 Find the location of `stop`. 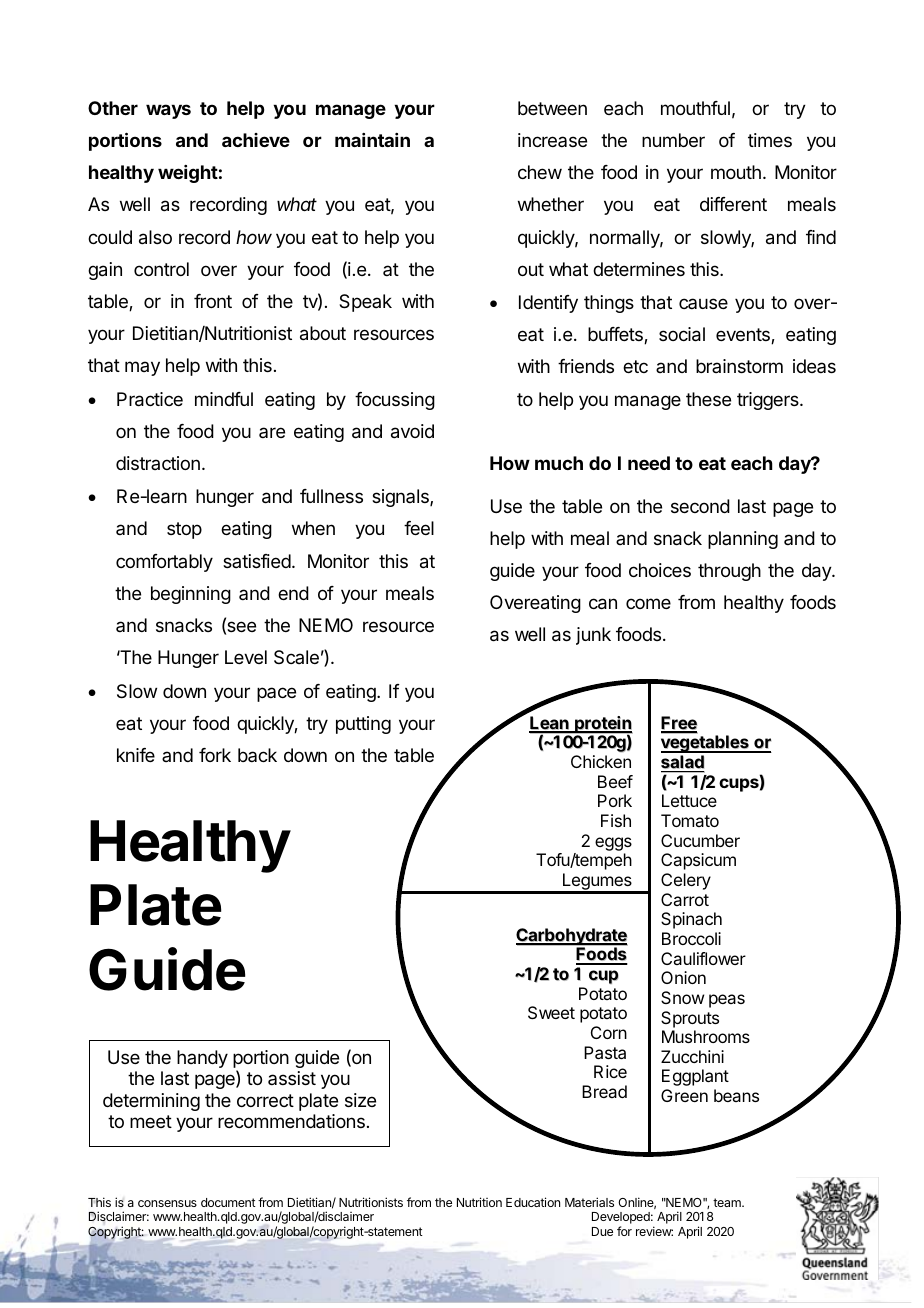

stop is located at coordinates (184, 530).
